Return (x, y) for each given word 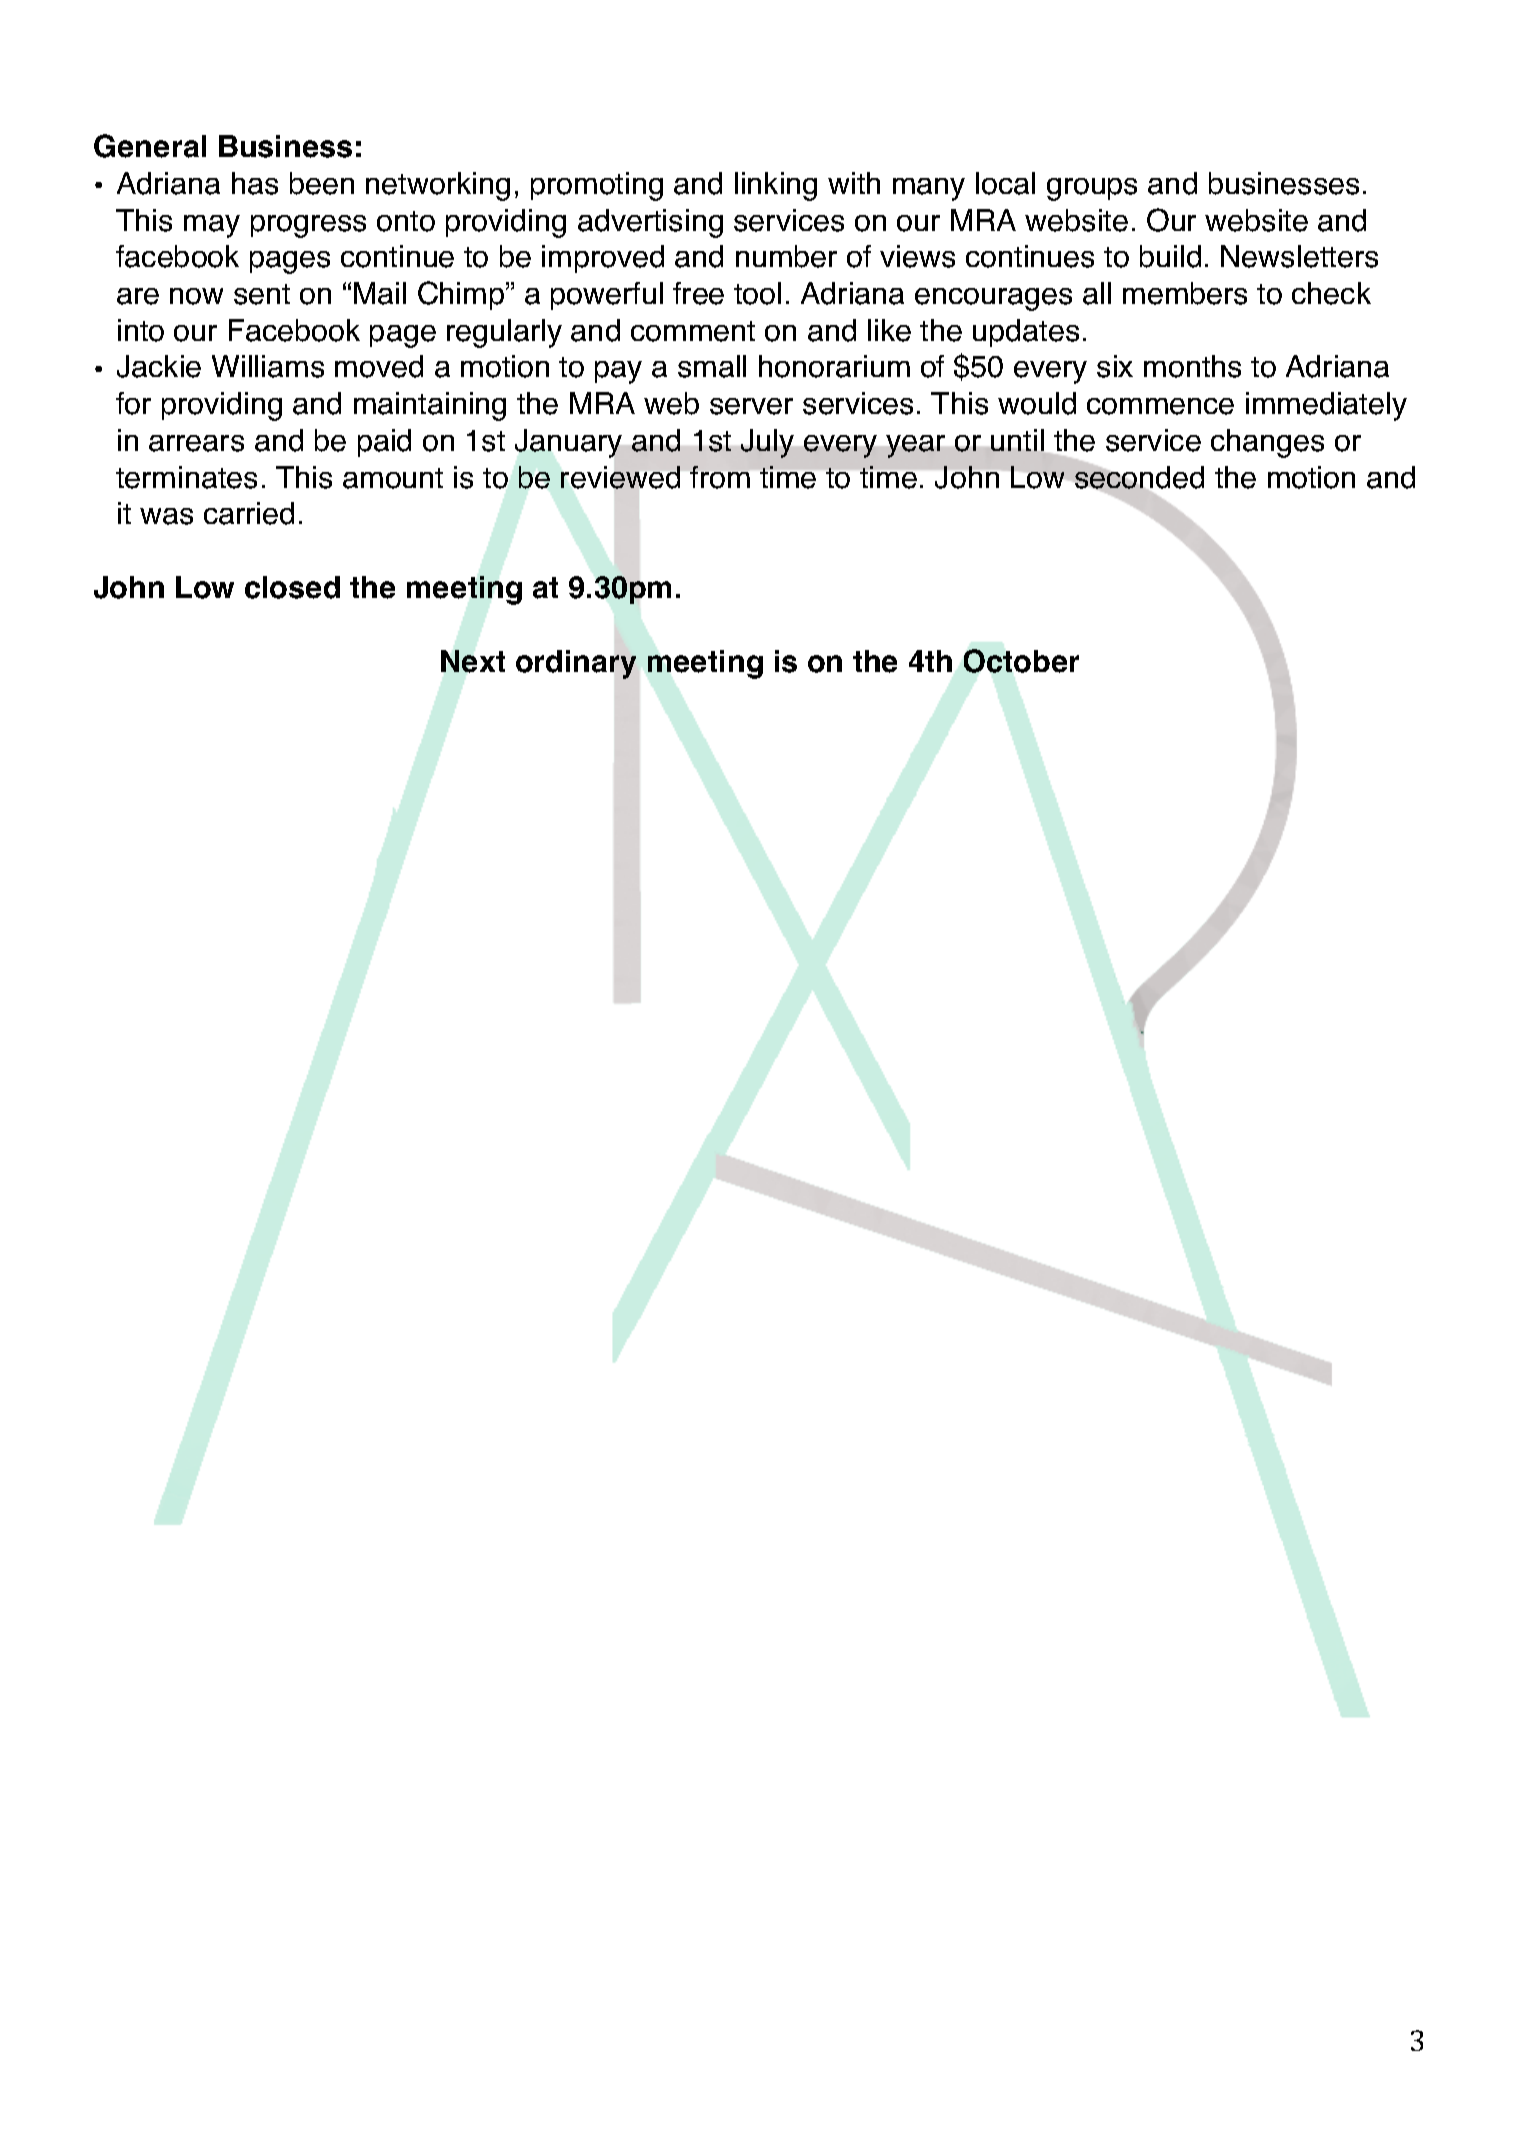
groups (1092, 189)
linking (776, 186)
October (1021, 661)
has (255, 183)
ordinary (576, 664)
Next (473, 661)
